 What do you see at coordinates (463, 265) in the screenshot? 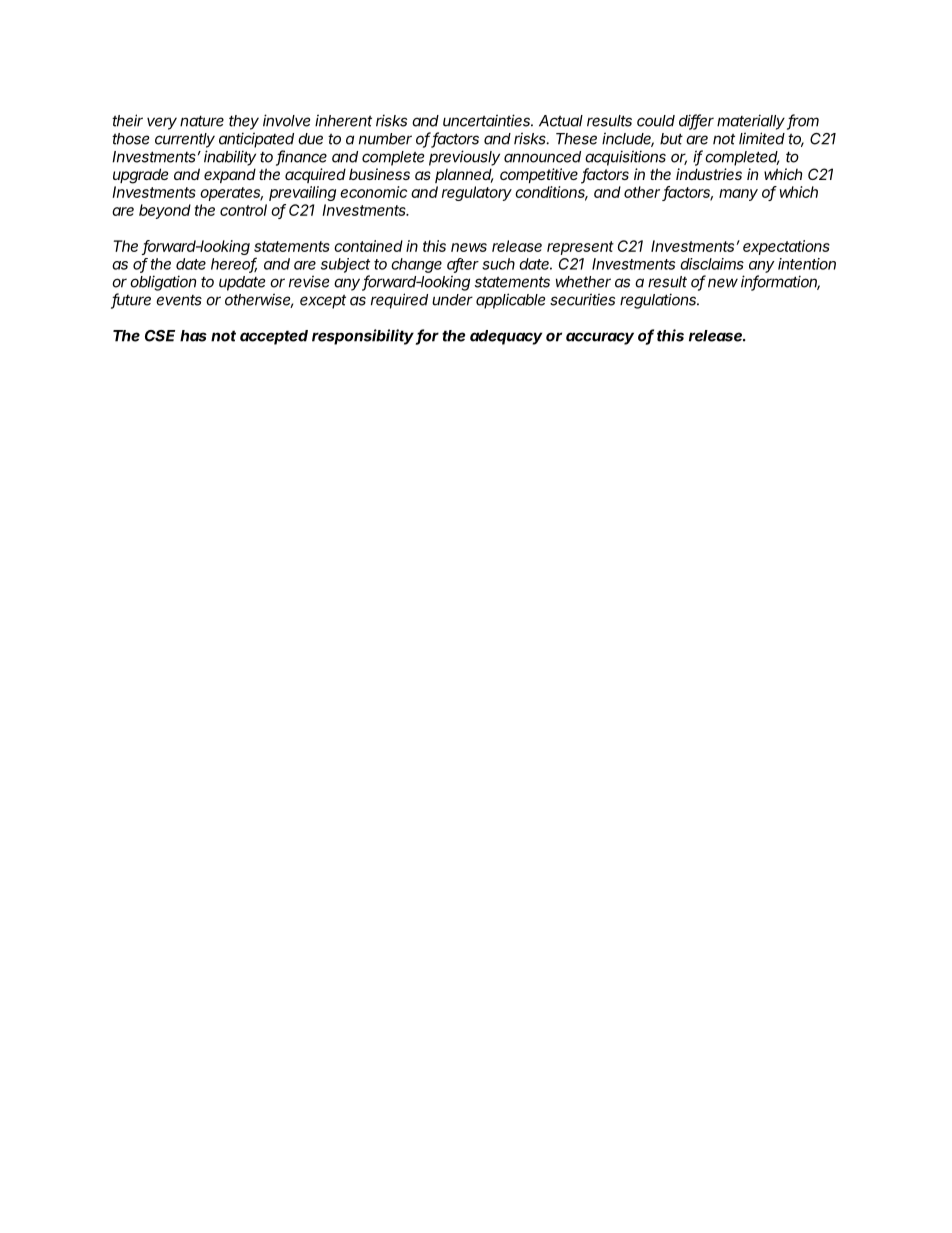
I see `after` at bounding box center [463, 265].
